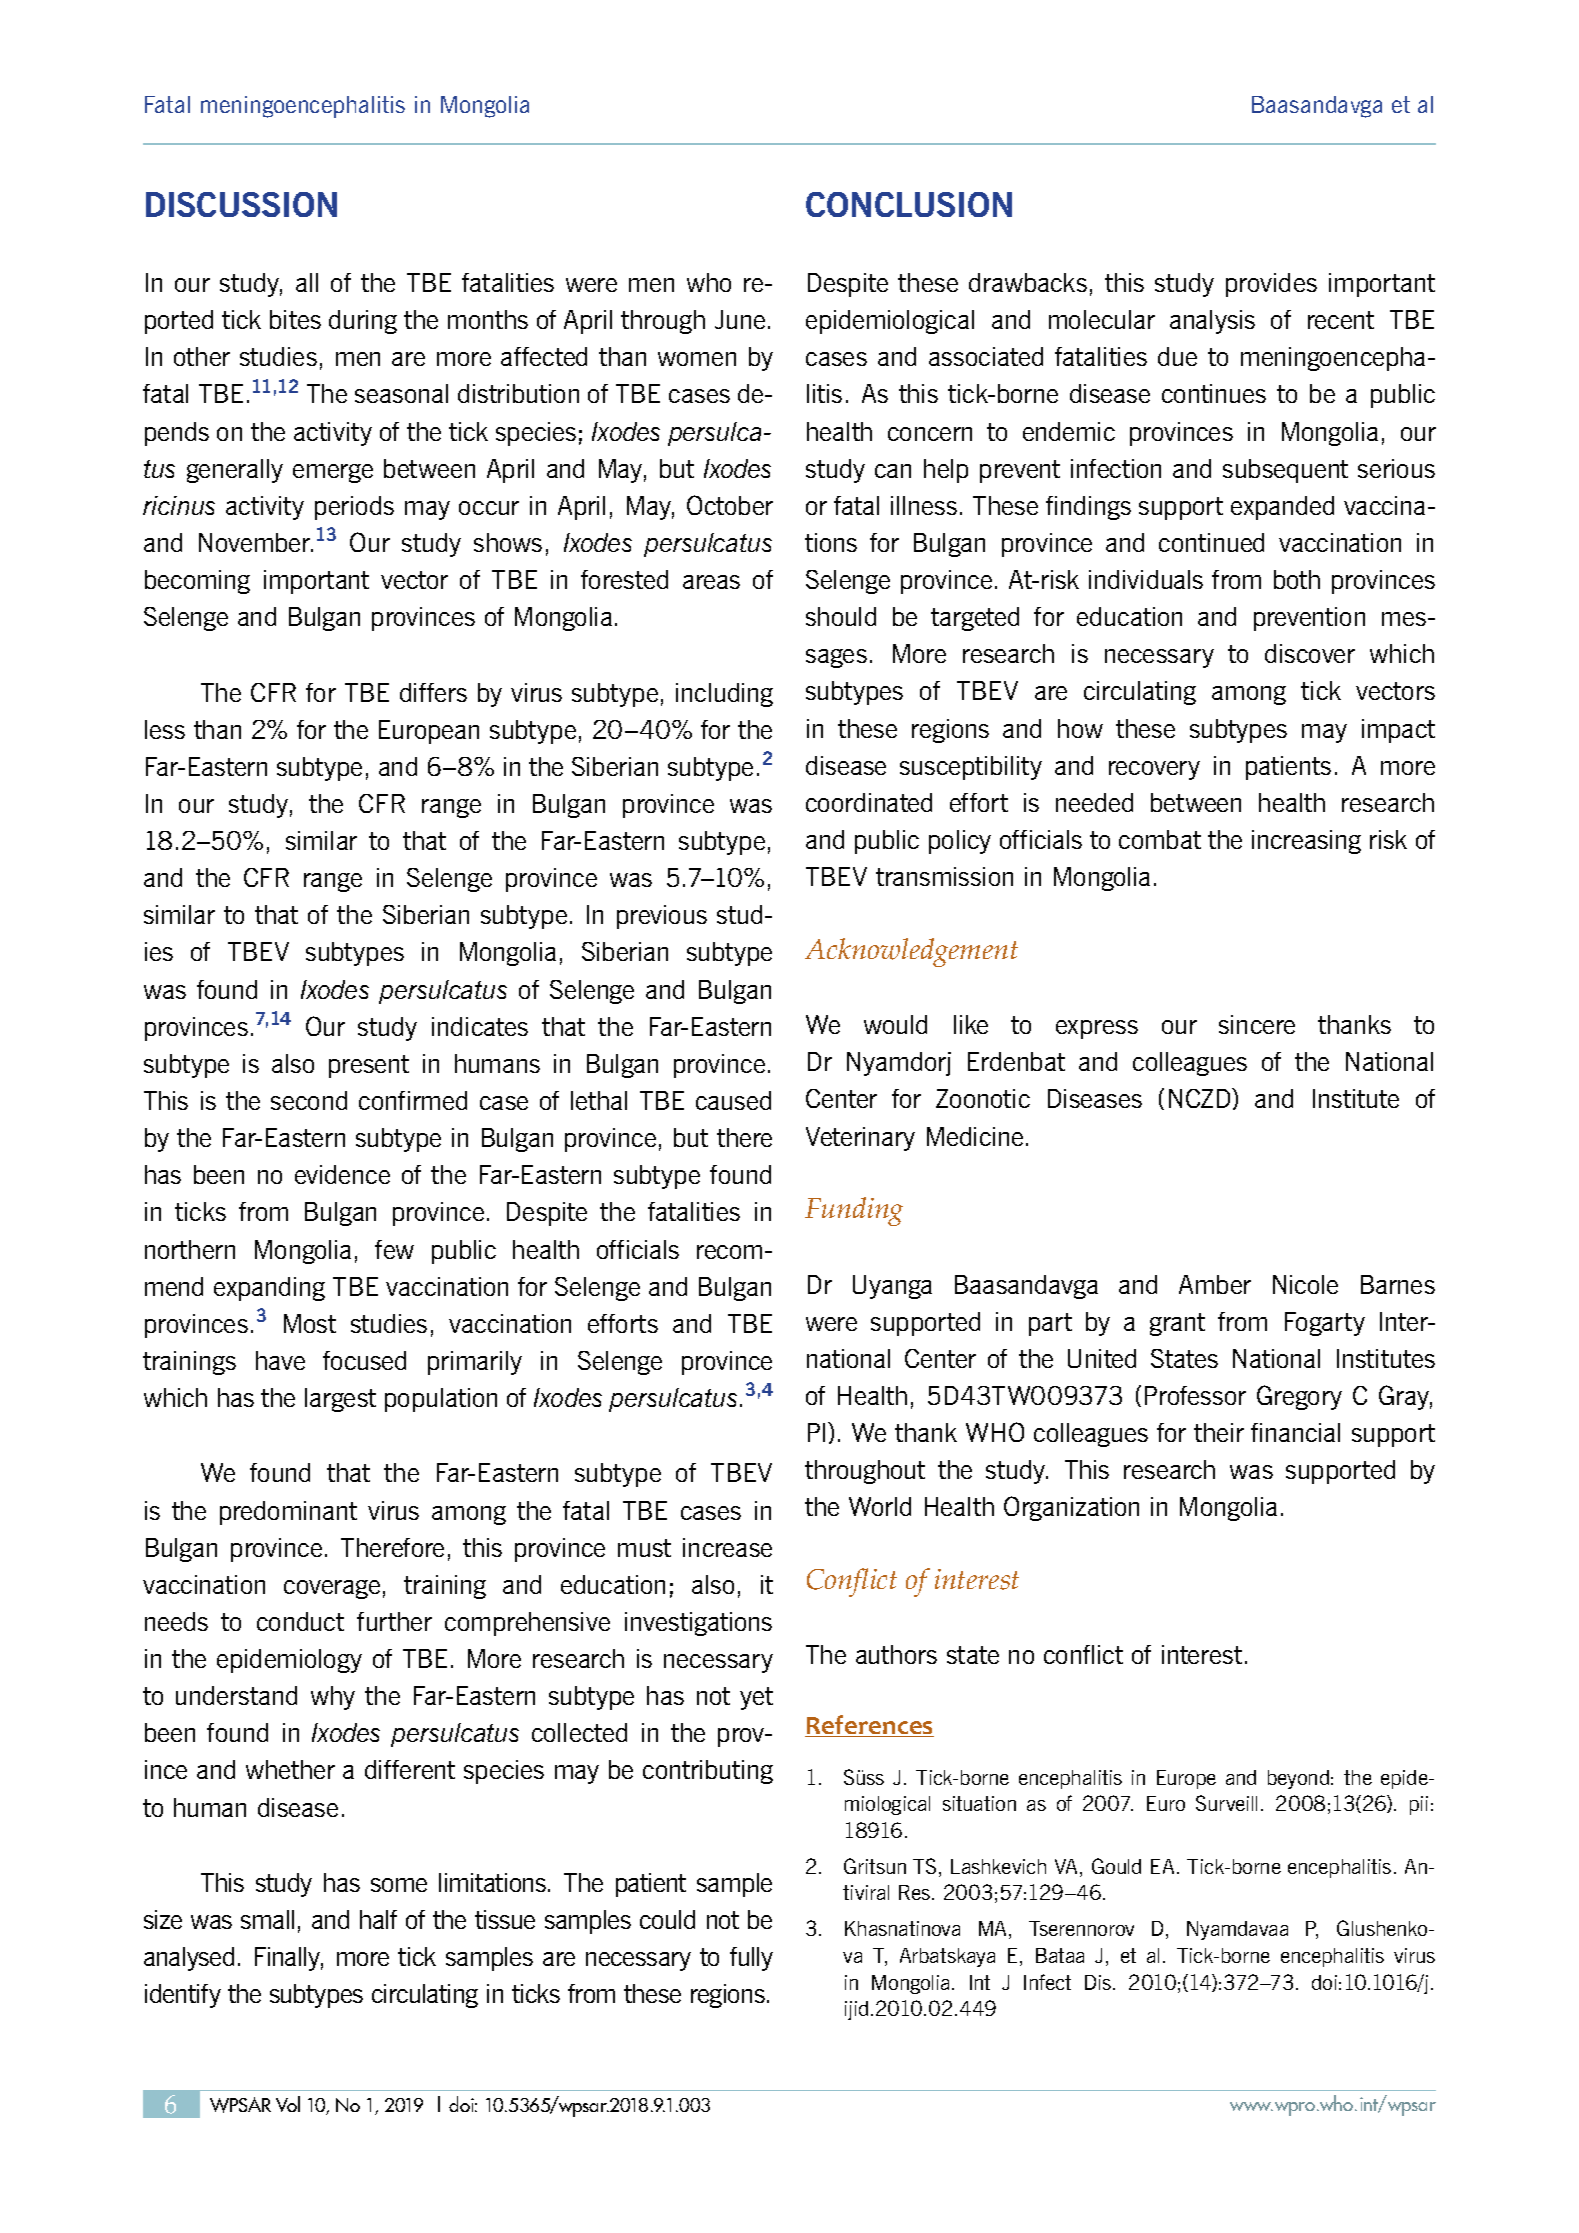  What do you see at coordinates (342, 1174) in the screenshot?
I see `evidence` at bounding box center [342, 1174].
